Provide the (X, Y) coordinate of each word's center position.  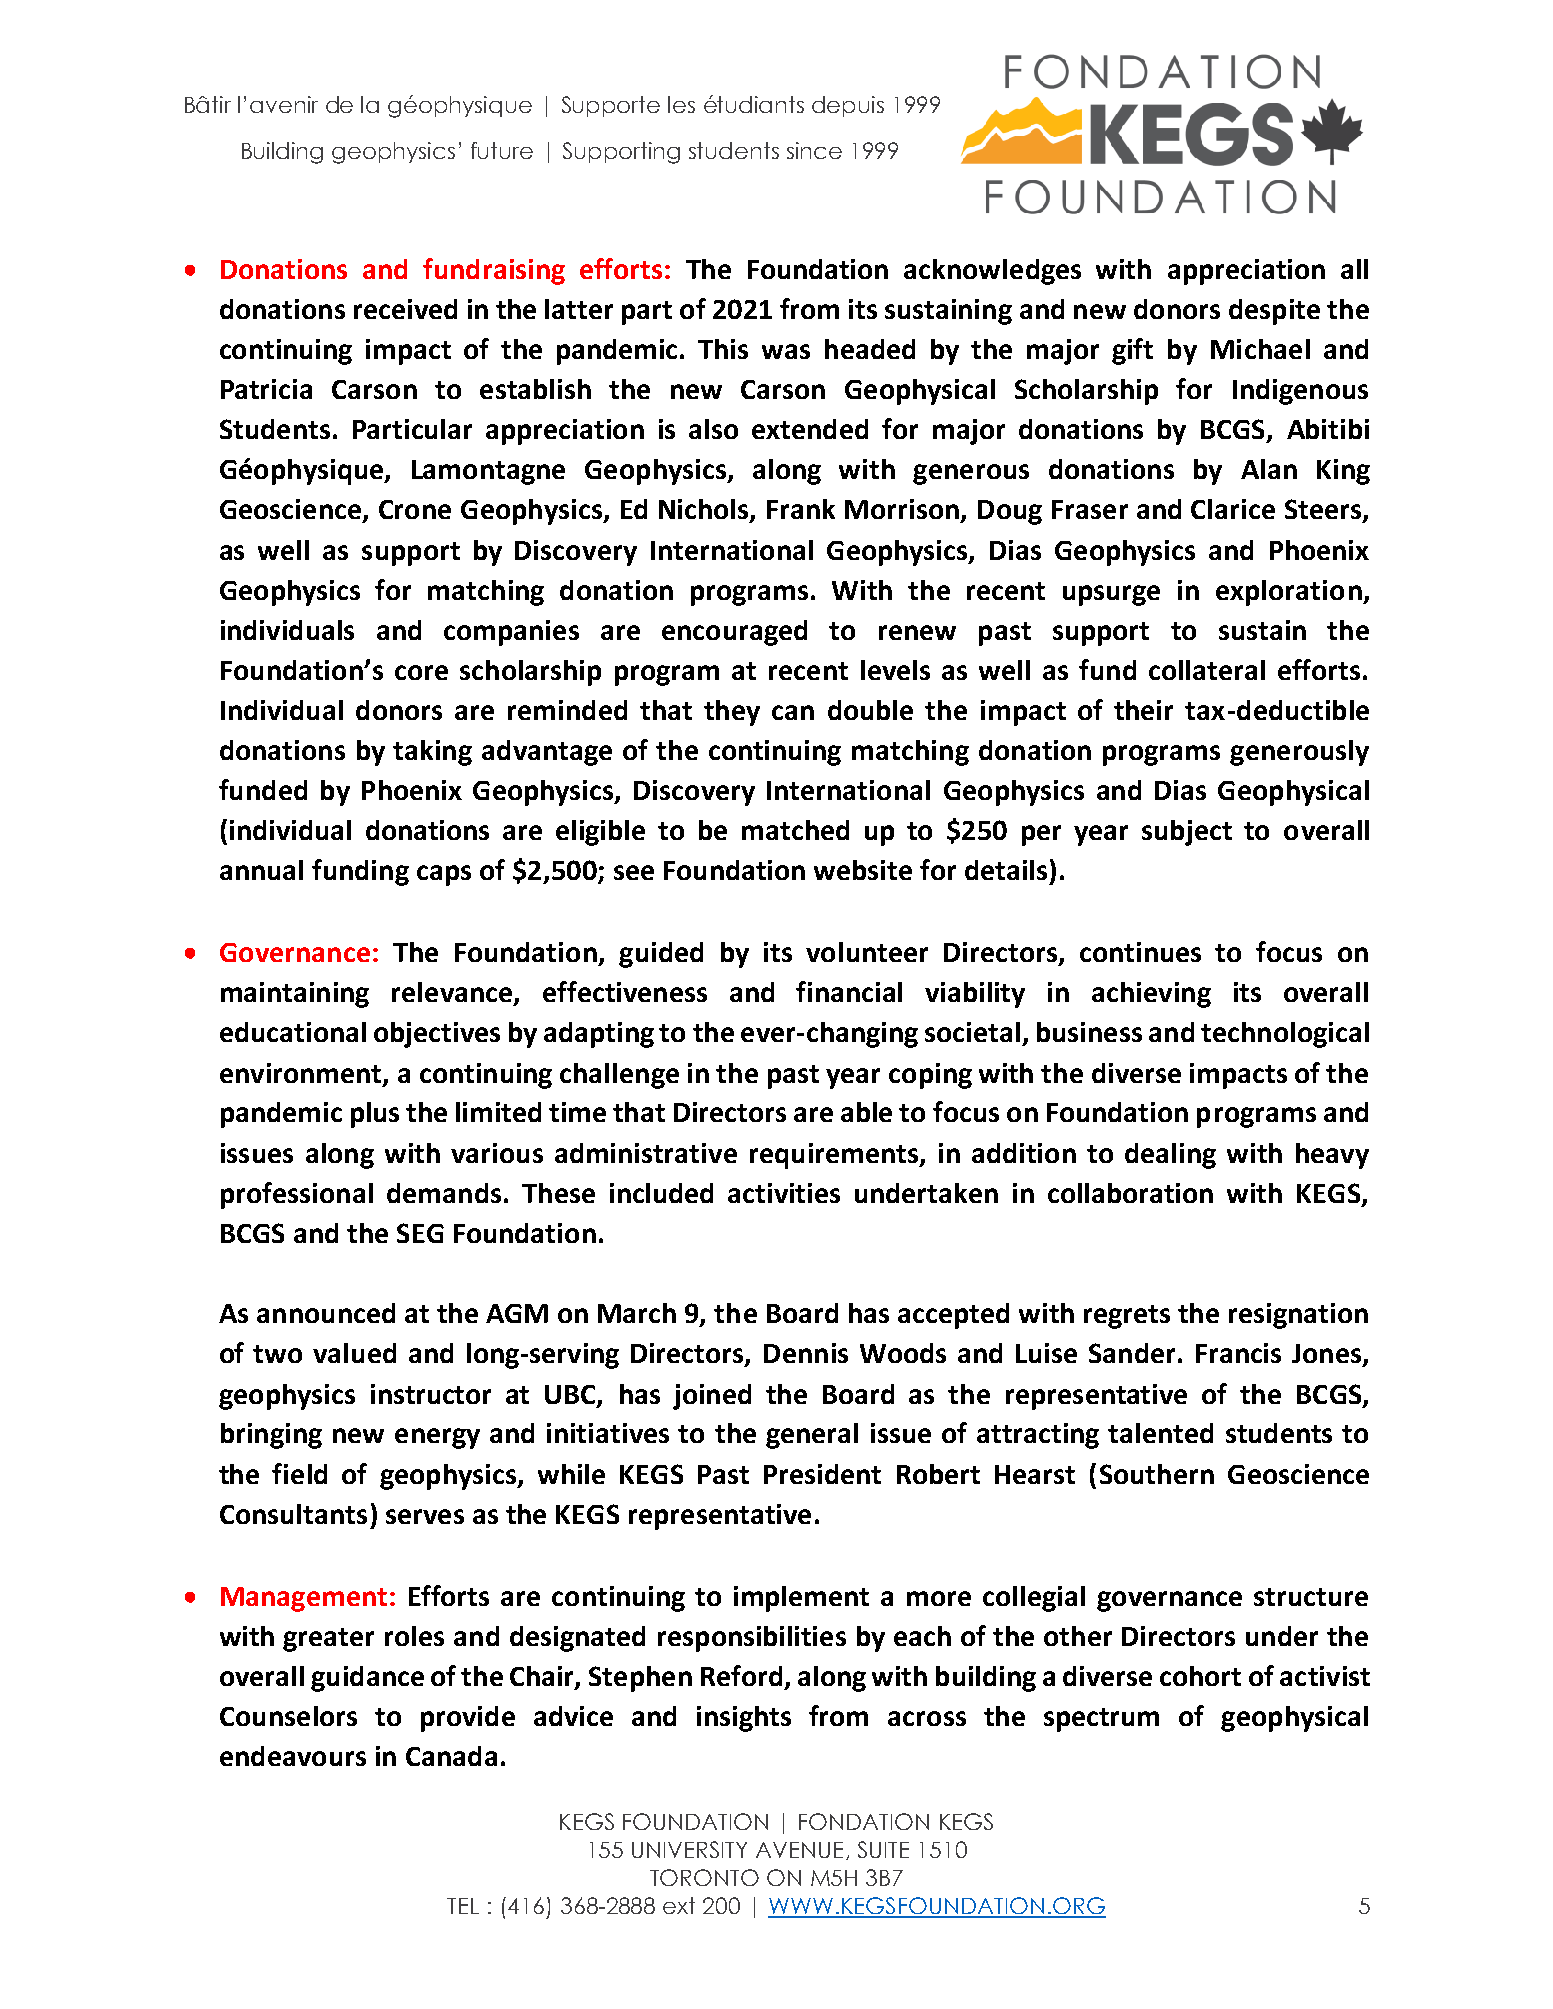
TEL (463, 1906)
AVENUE (799, 1850)
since (814, 150)
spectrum (1101, 1720)
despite (1274, 312)
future (502, 150)
